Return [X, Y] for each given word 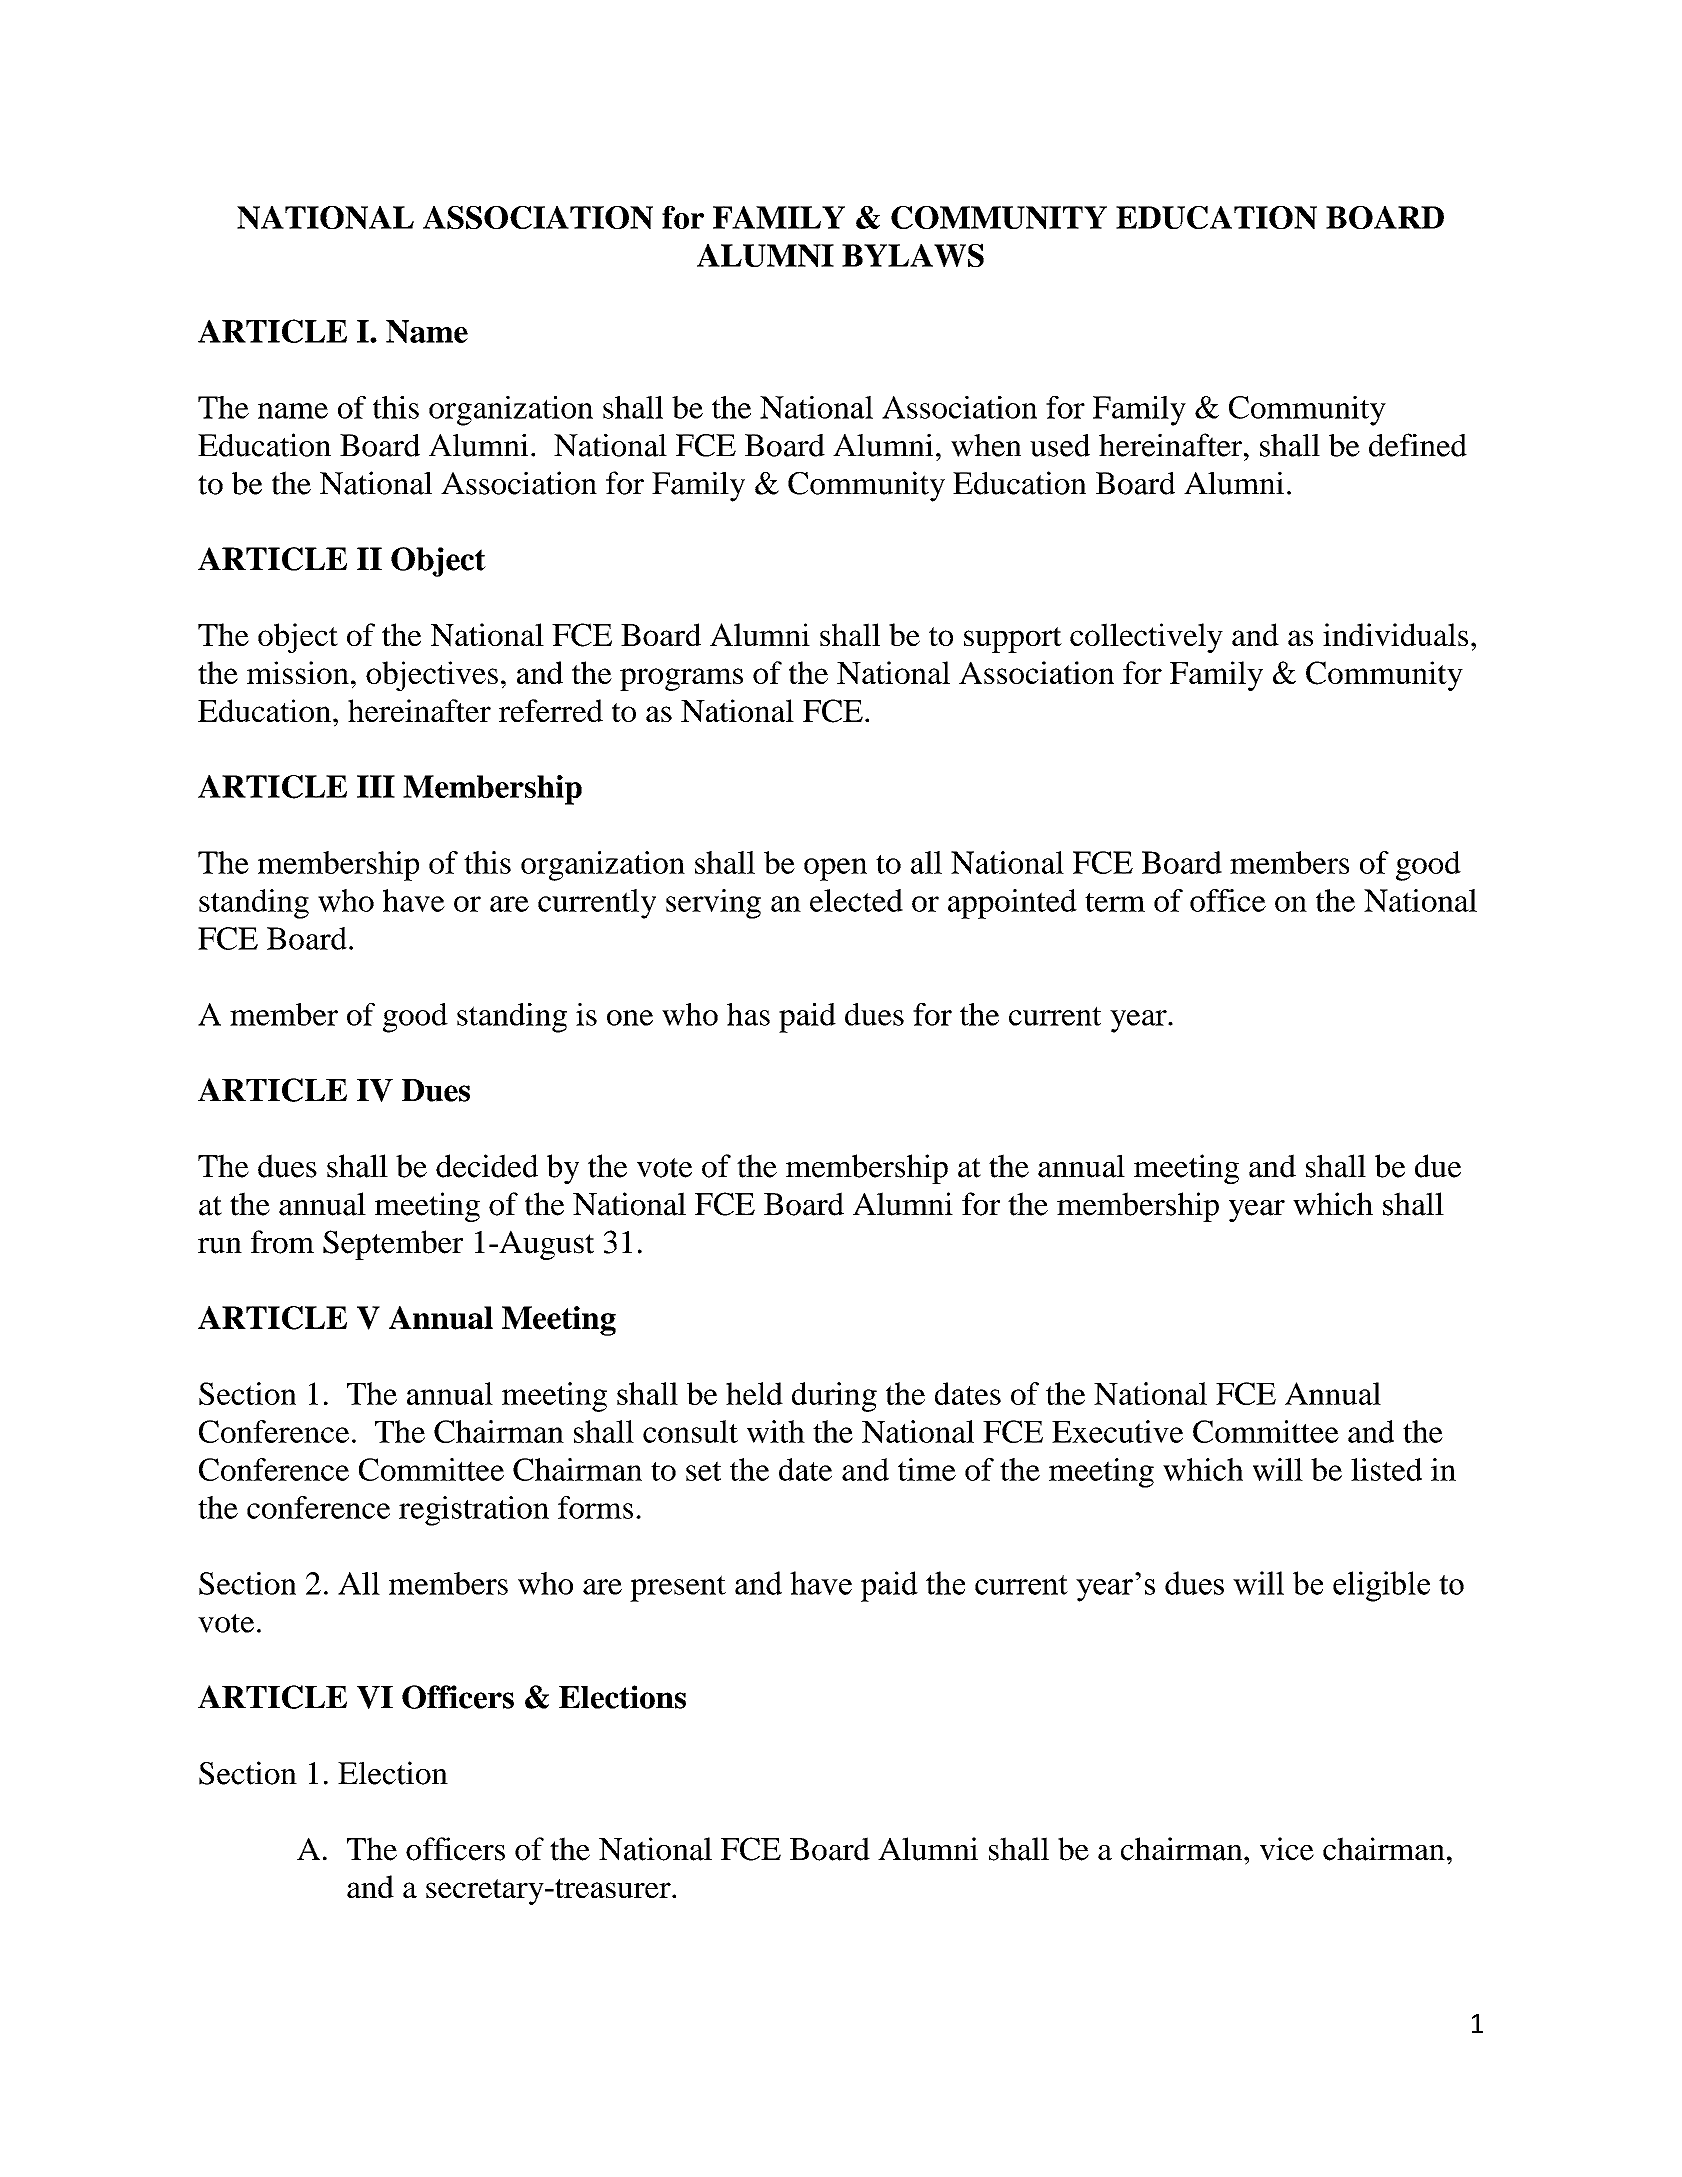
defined [1418, 445]
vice [1287, 1849]
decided [487, 1166]
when [986, 445]
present [678, 1588]
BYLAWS [913, 255]
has [748, 1014]
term [1115, 902]
